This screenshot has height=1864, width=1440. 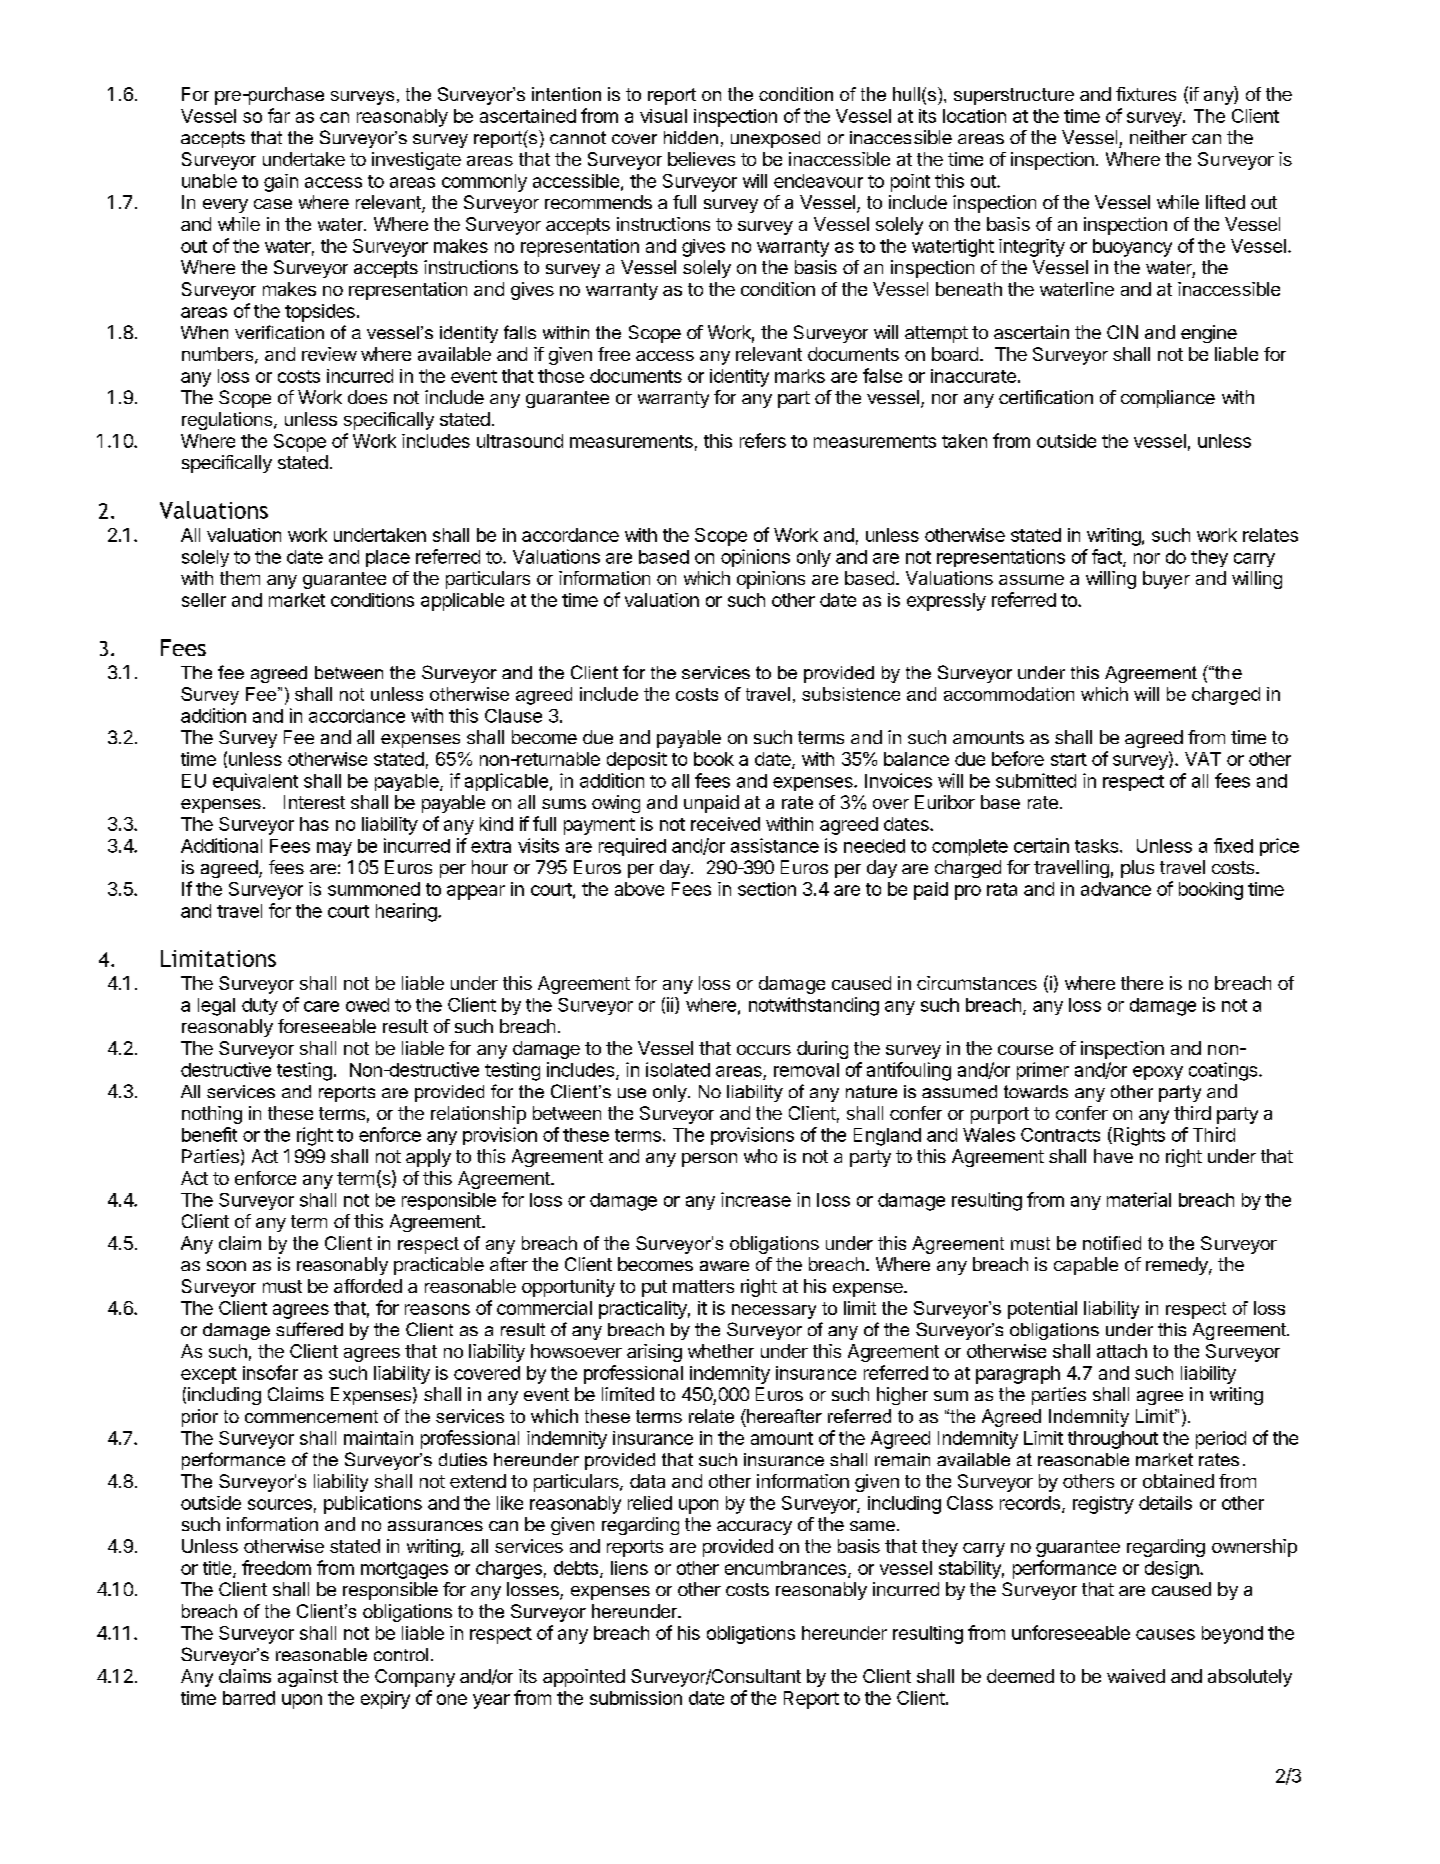 I want to click on neither, so click(x=1158, y=137).
